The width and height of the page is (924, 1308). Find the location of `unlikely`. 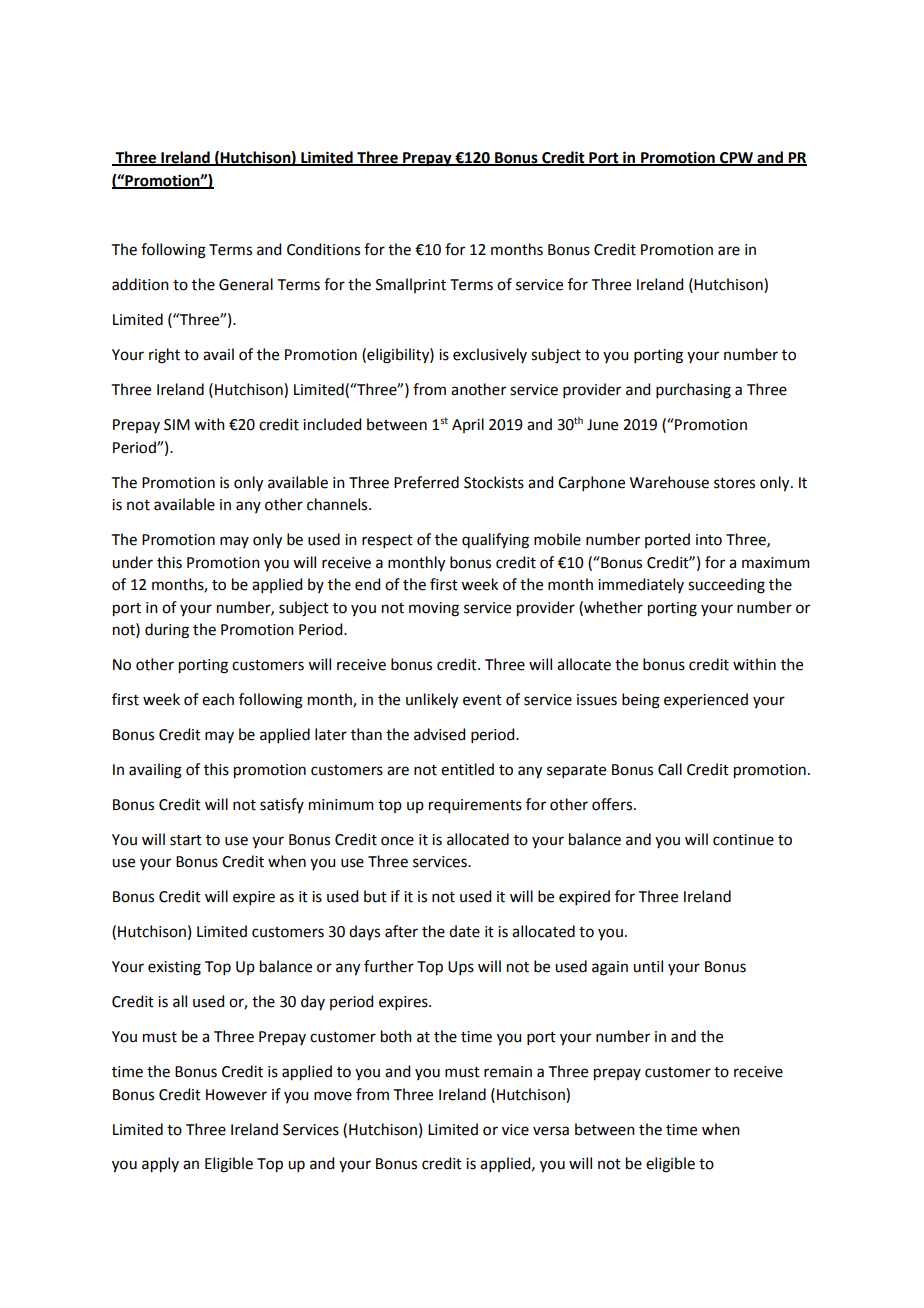

unlikely is located at coordinates (432, 701).
